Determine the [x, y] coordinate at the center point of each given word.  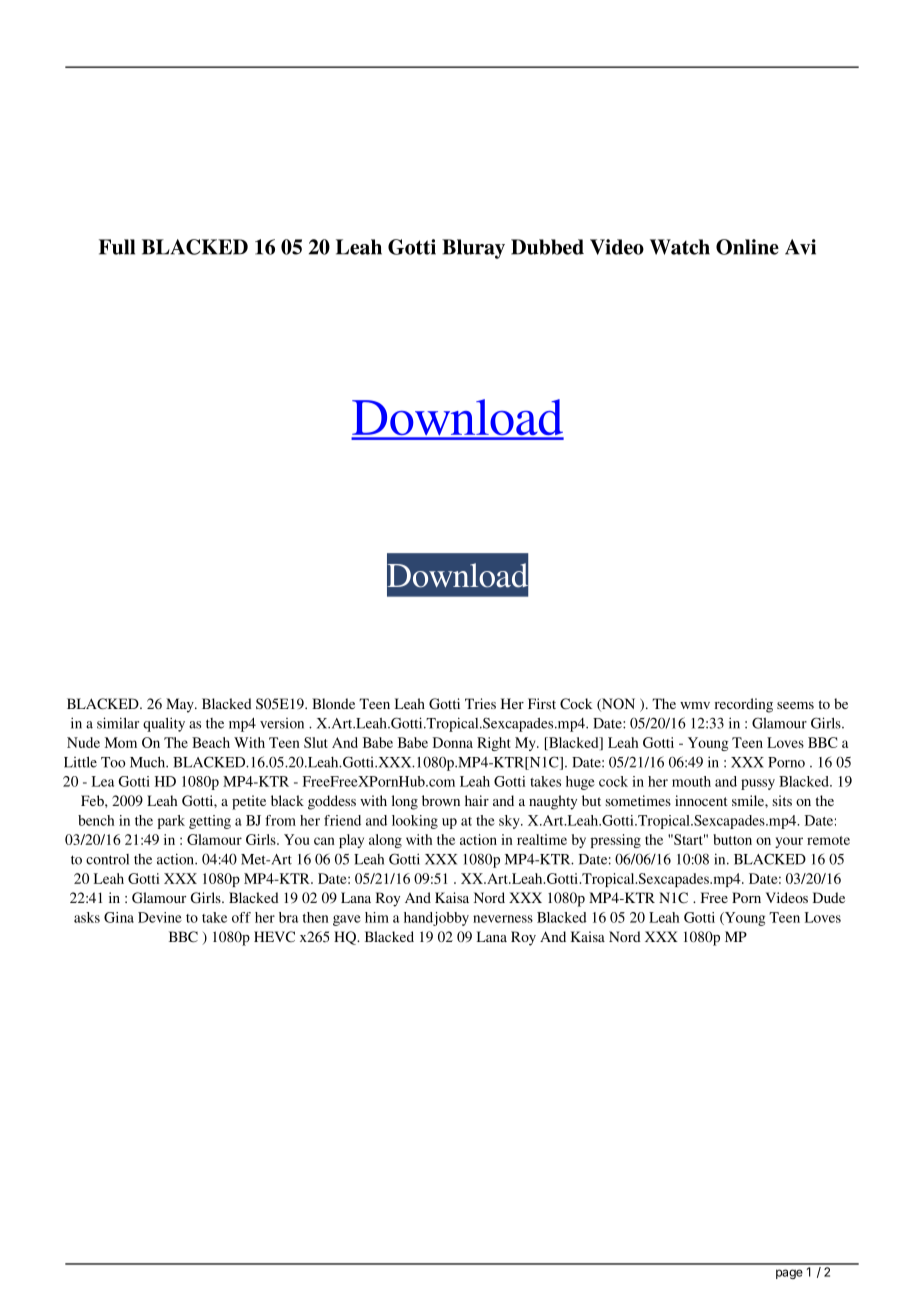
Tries [480, 703]
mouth [691, 781]
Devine [160, 917]
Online [747, 247]
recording [744, 705]
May [181, 705]
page [789, 1274]
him [377, 917]
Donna [453, 742]
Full [117, 247]
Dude [829, 897]
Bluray [473, 249]
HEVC [274, 936]
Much [149, 762]
